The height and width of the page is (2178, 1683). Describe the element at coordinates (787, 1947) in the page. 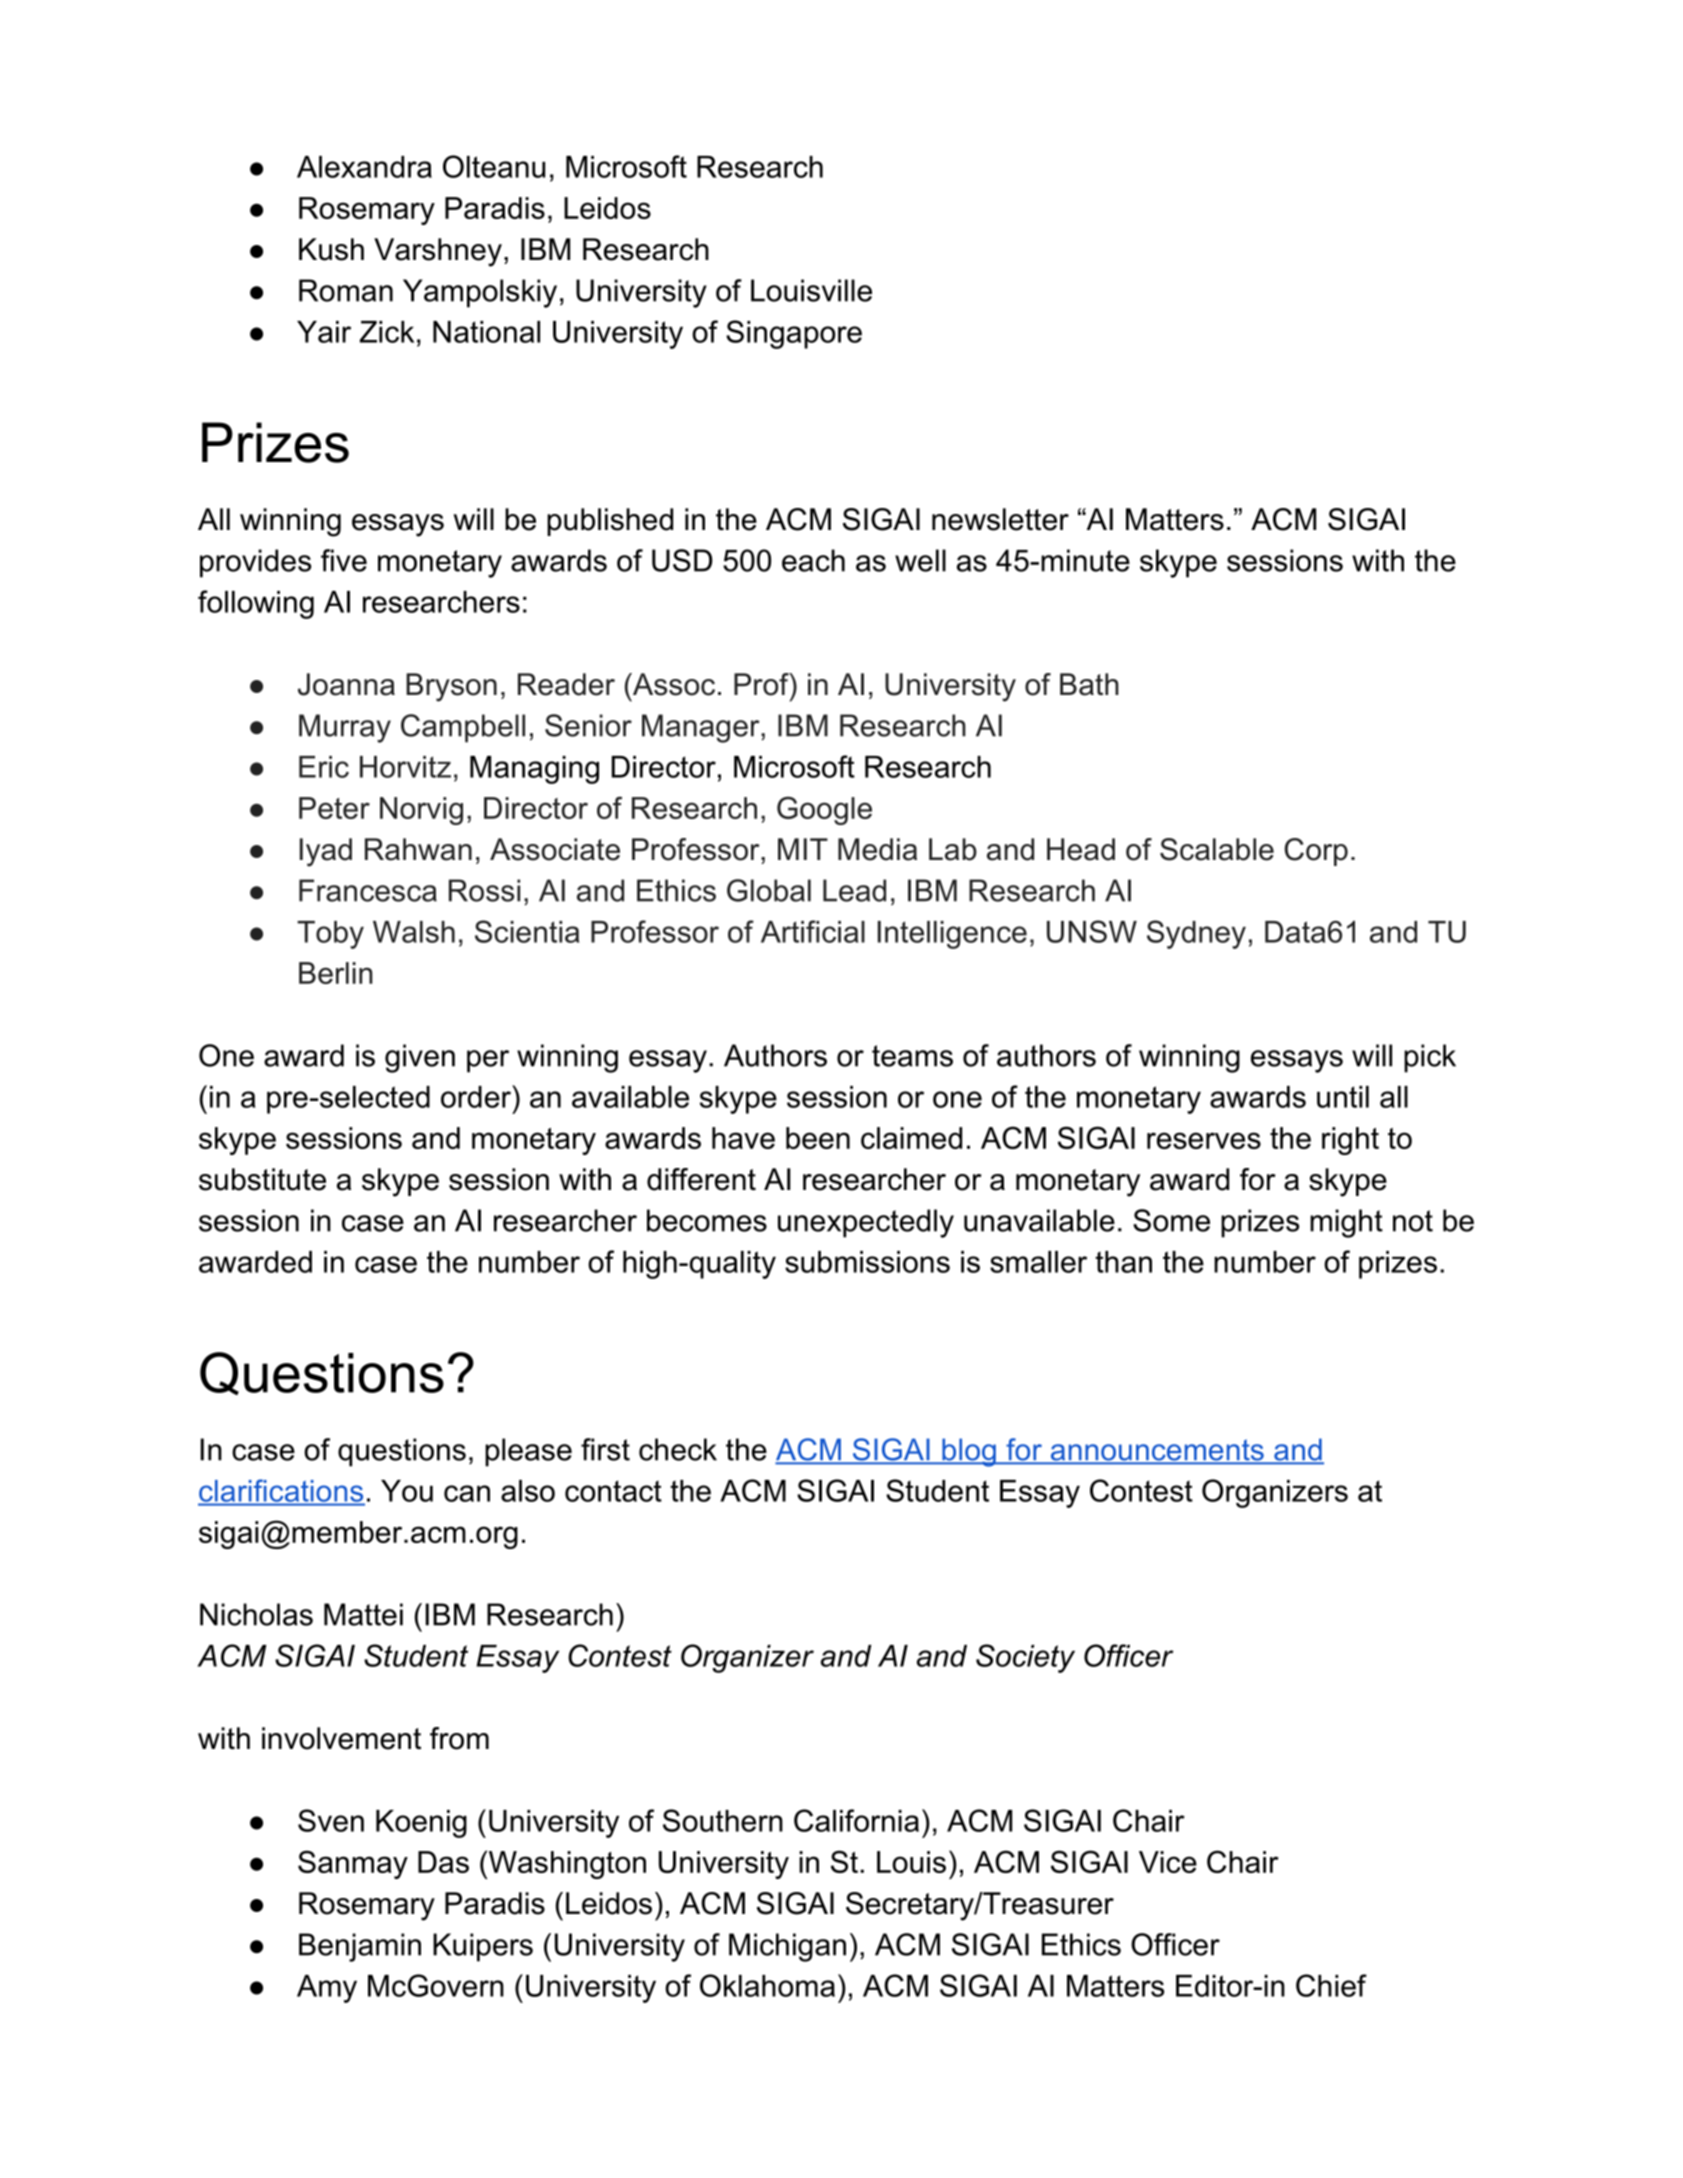

I see `Michigan` at that location.
